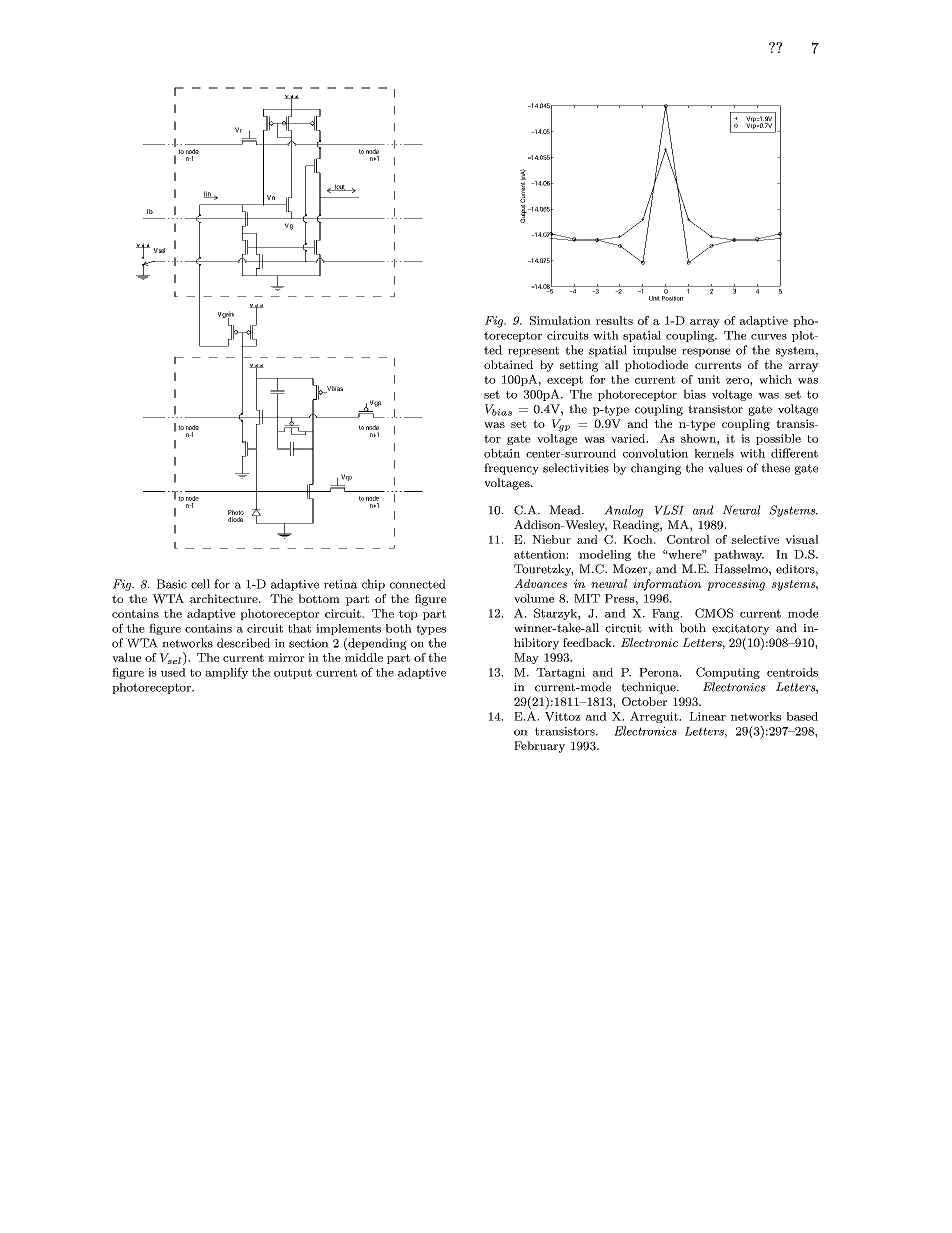 The width and height of the screenshot is (952, 1233). Describe the element at coordinates (706, 352) in the screenshot. I see `response` at that location.
